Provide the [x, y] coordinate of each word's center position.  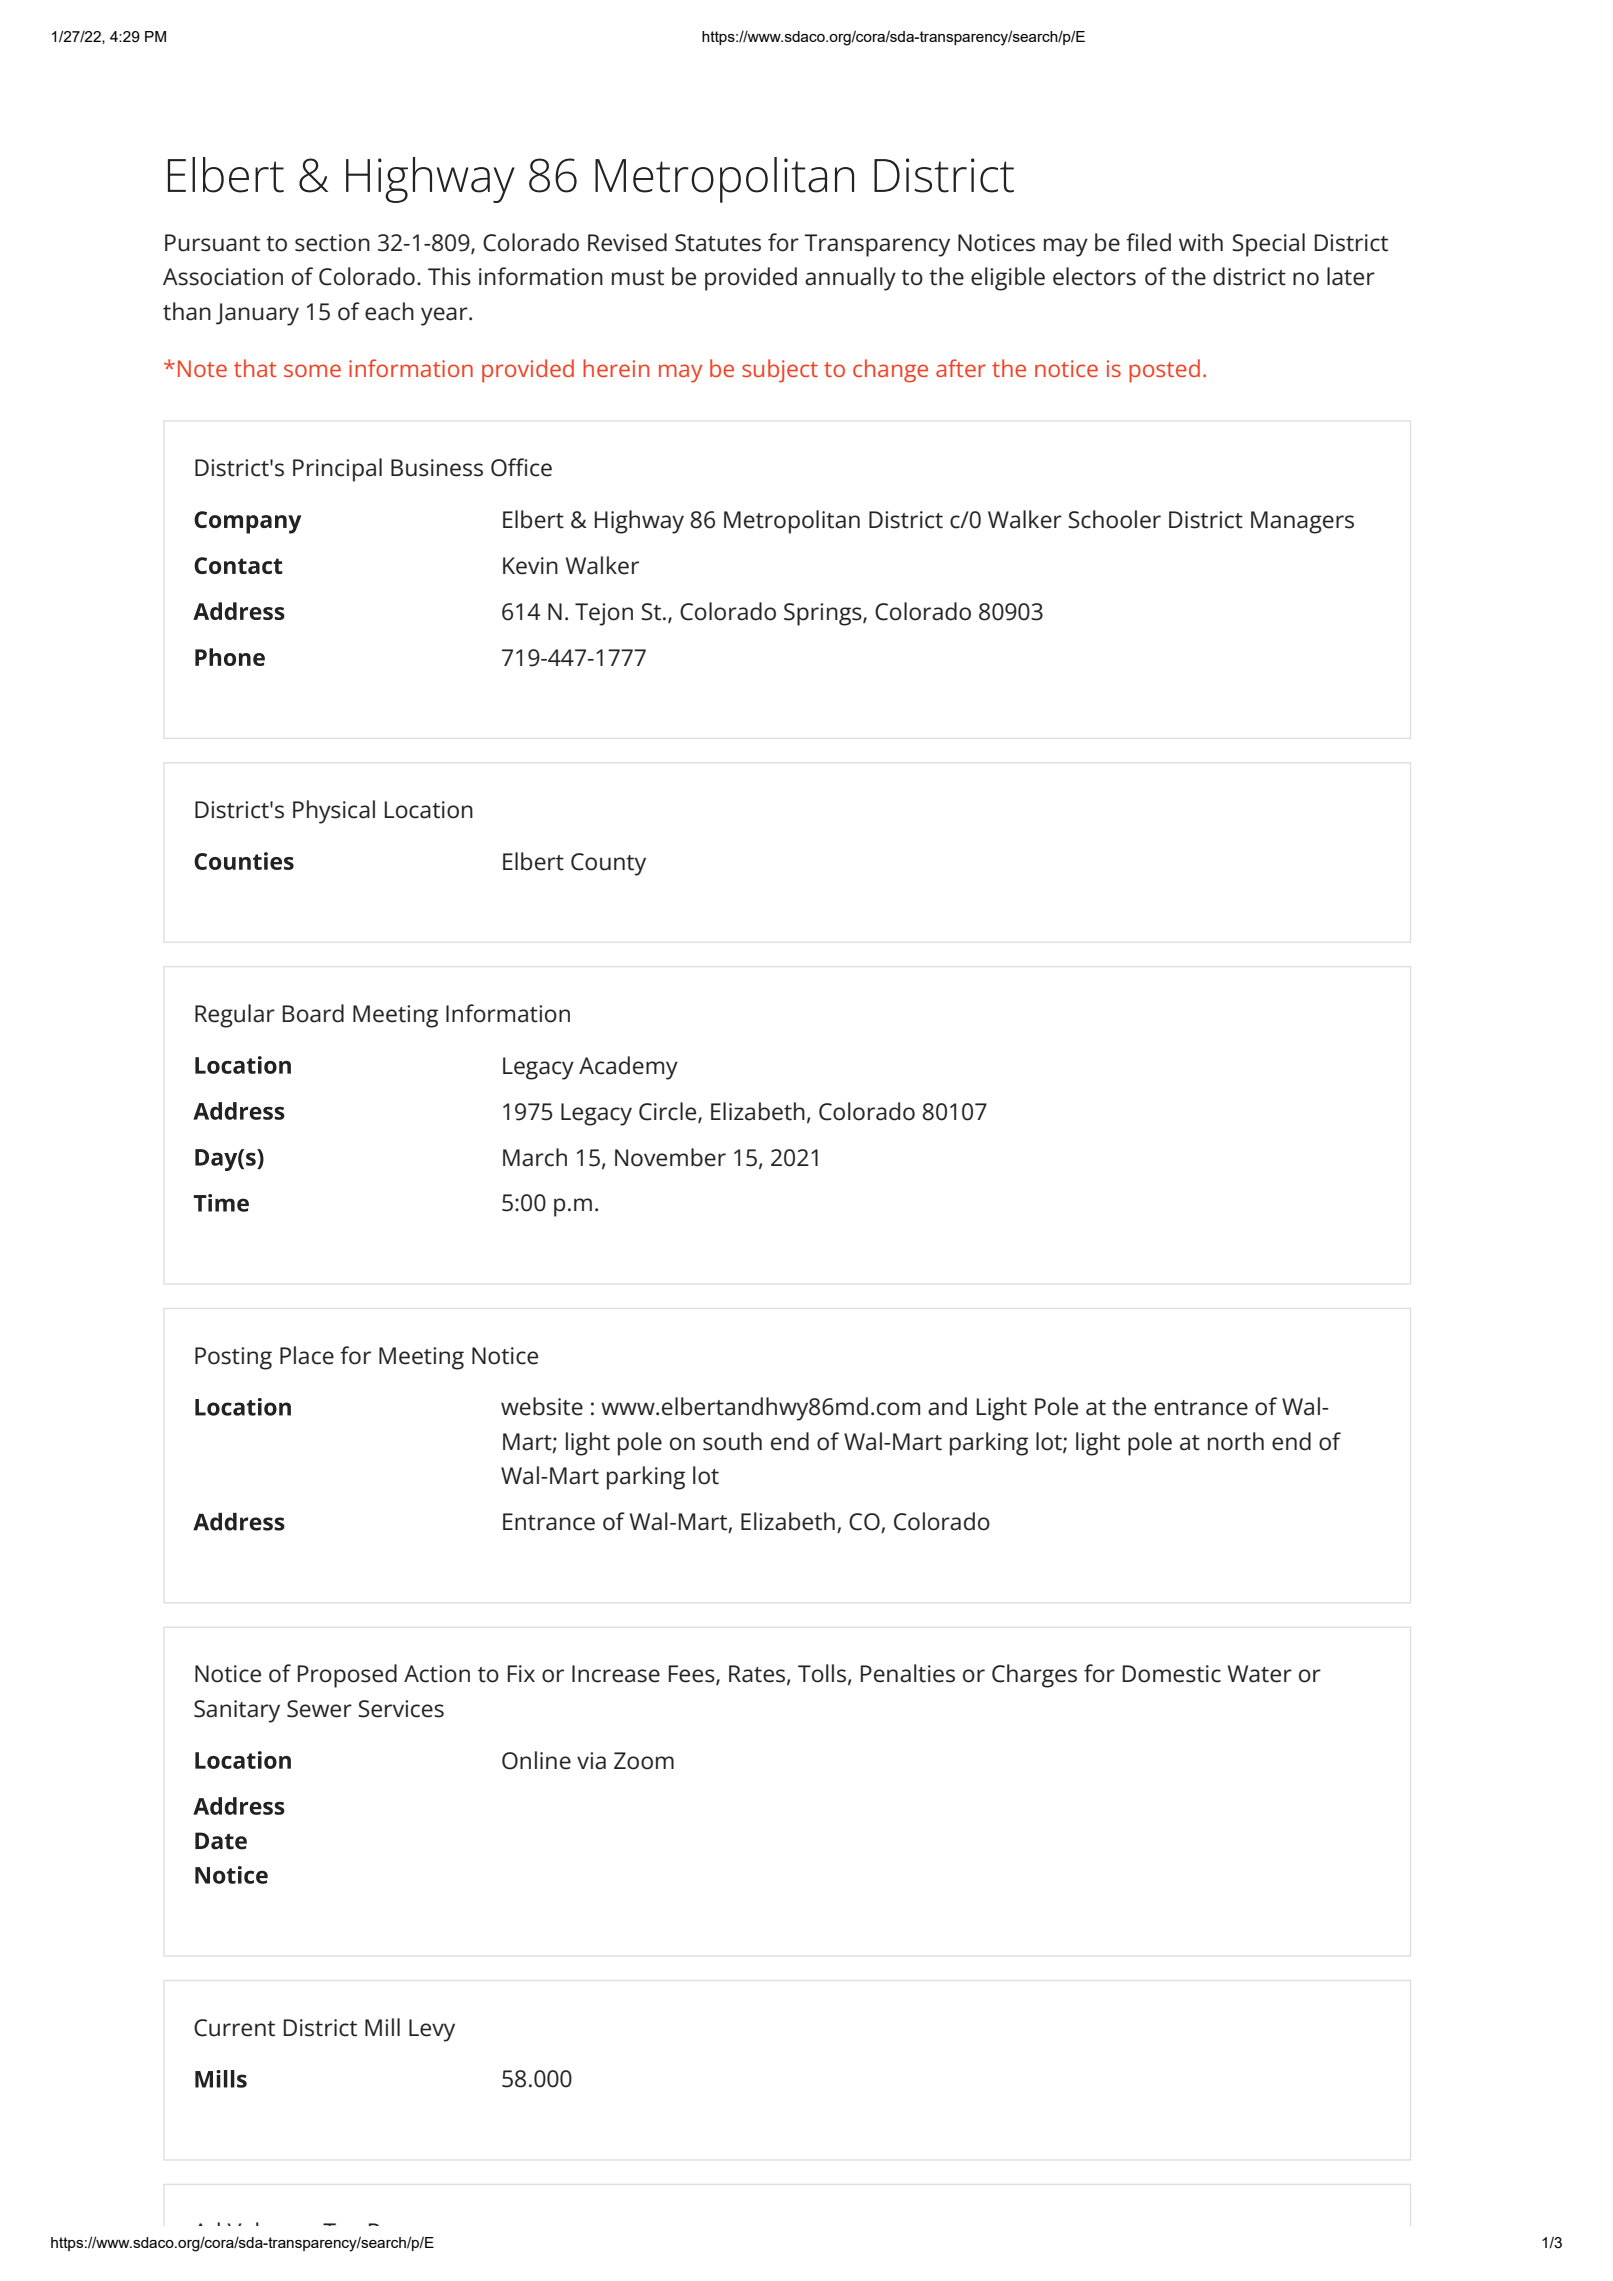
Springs [824, 614]
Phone [230, 657]
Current [234, 2028]
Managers [1302, 522]
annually [850, 279]
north [1236, 1441]
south [732, 1441]
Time [221, 1203]
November [670, 1157]
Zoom [644, 1761]
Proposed [347, 1676]
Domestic [1172, 1674]
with [1201, 242]
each [389, 311]
